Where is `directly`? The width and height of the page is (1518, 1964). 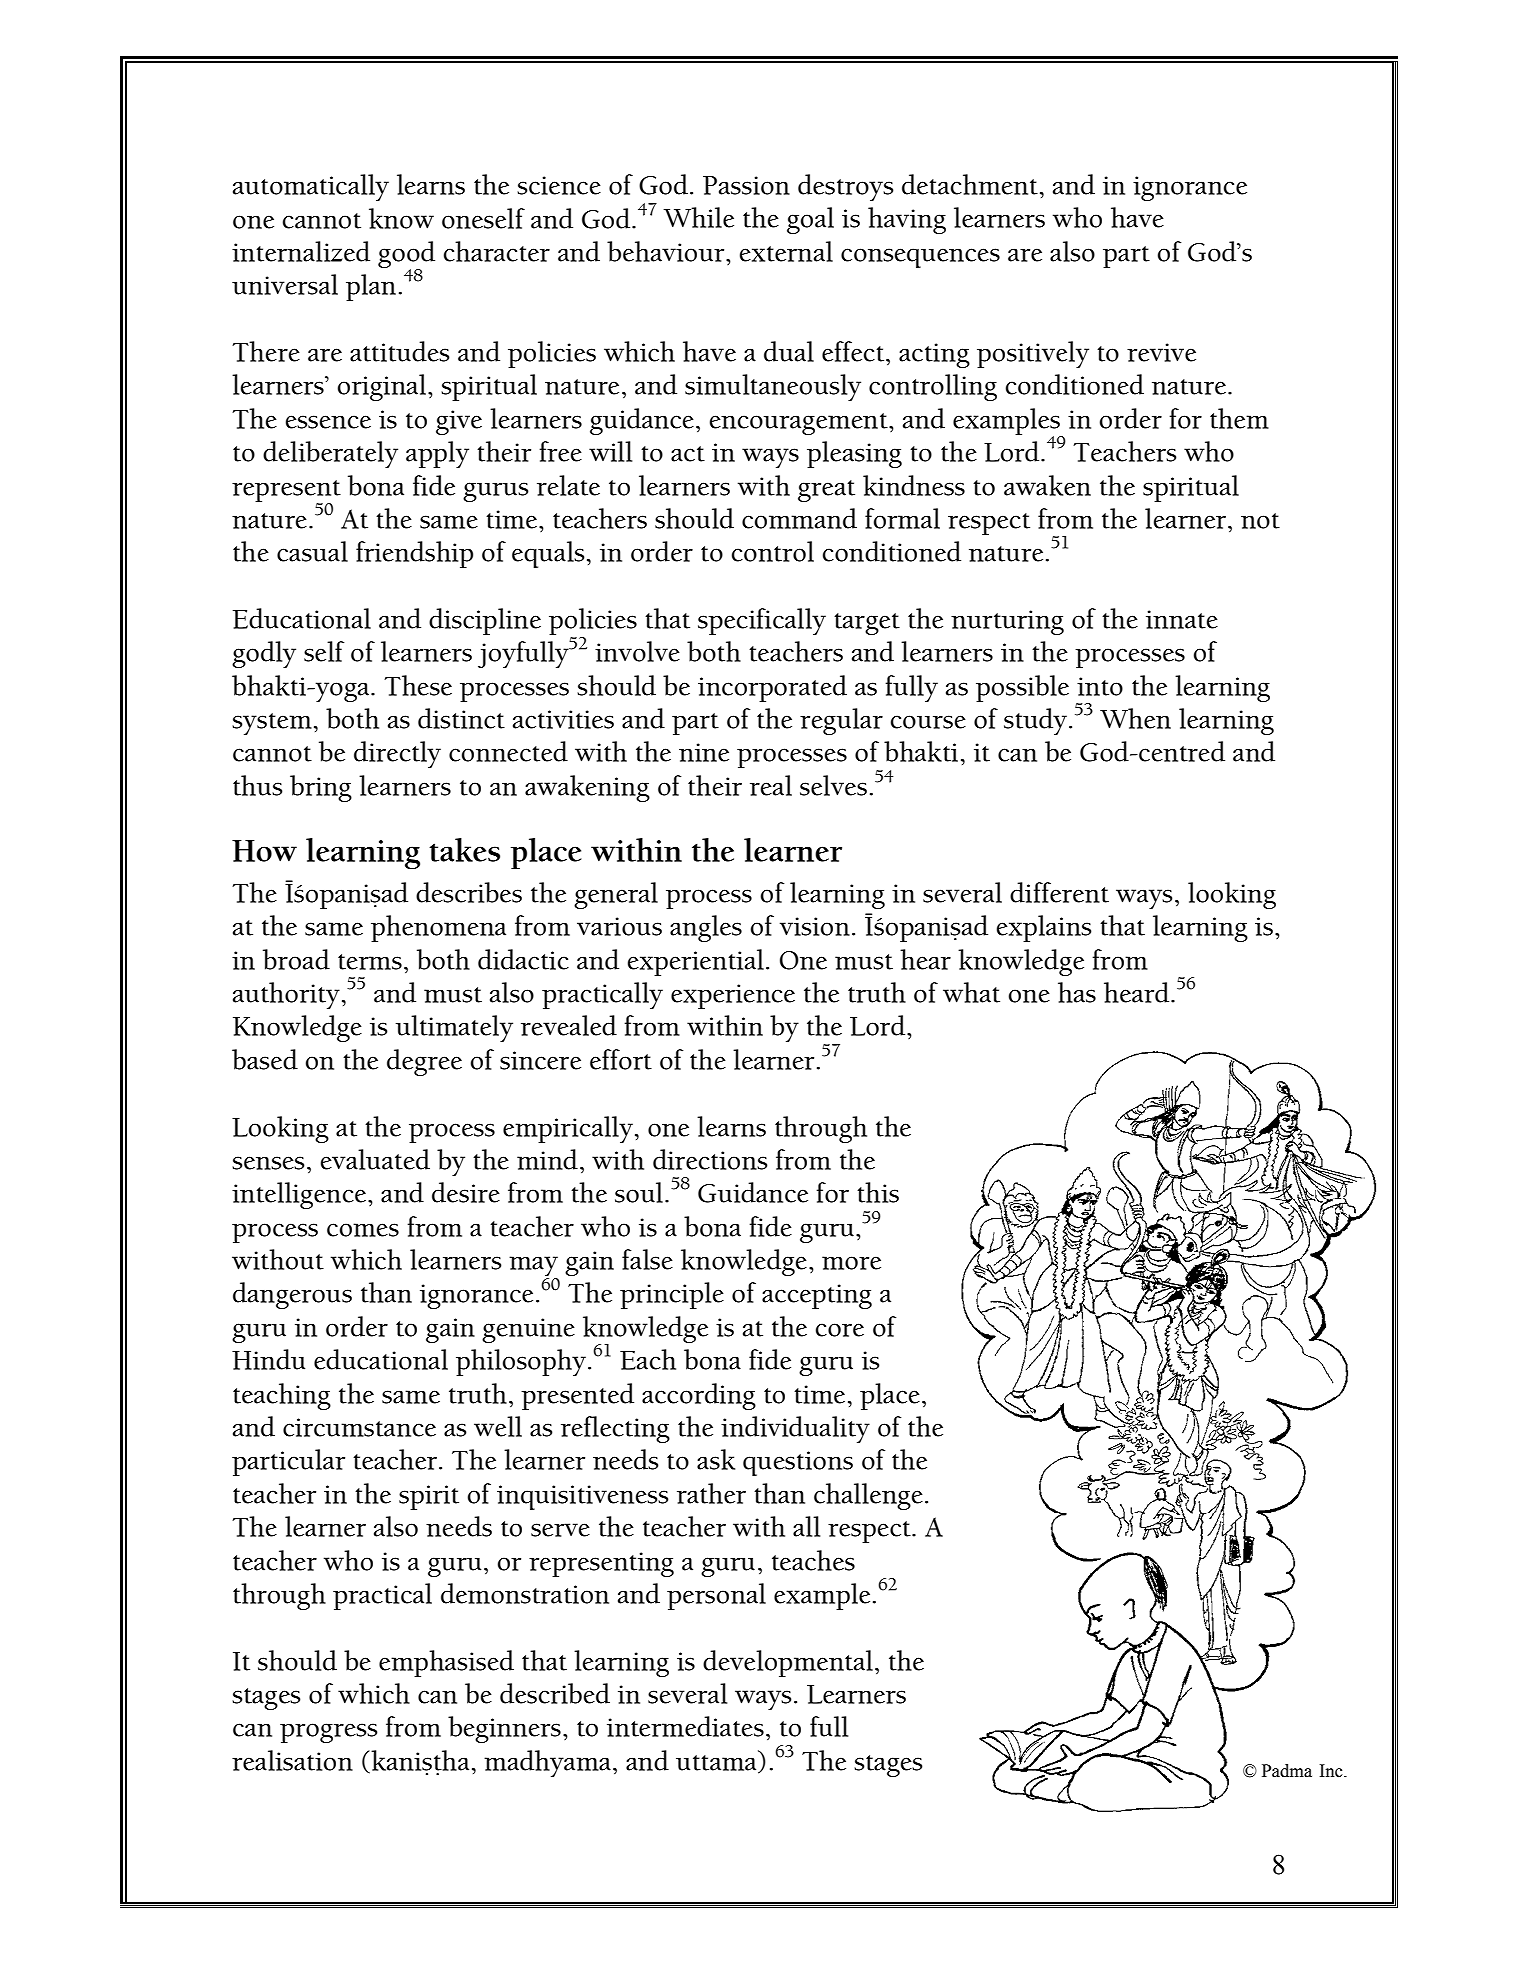
directly is located at coordinates (397, 754).
